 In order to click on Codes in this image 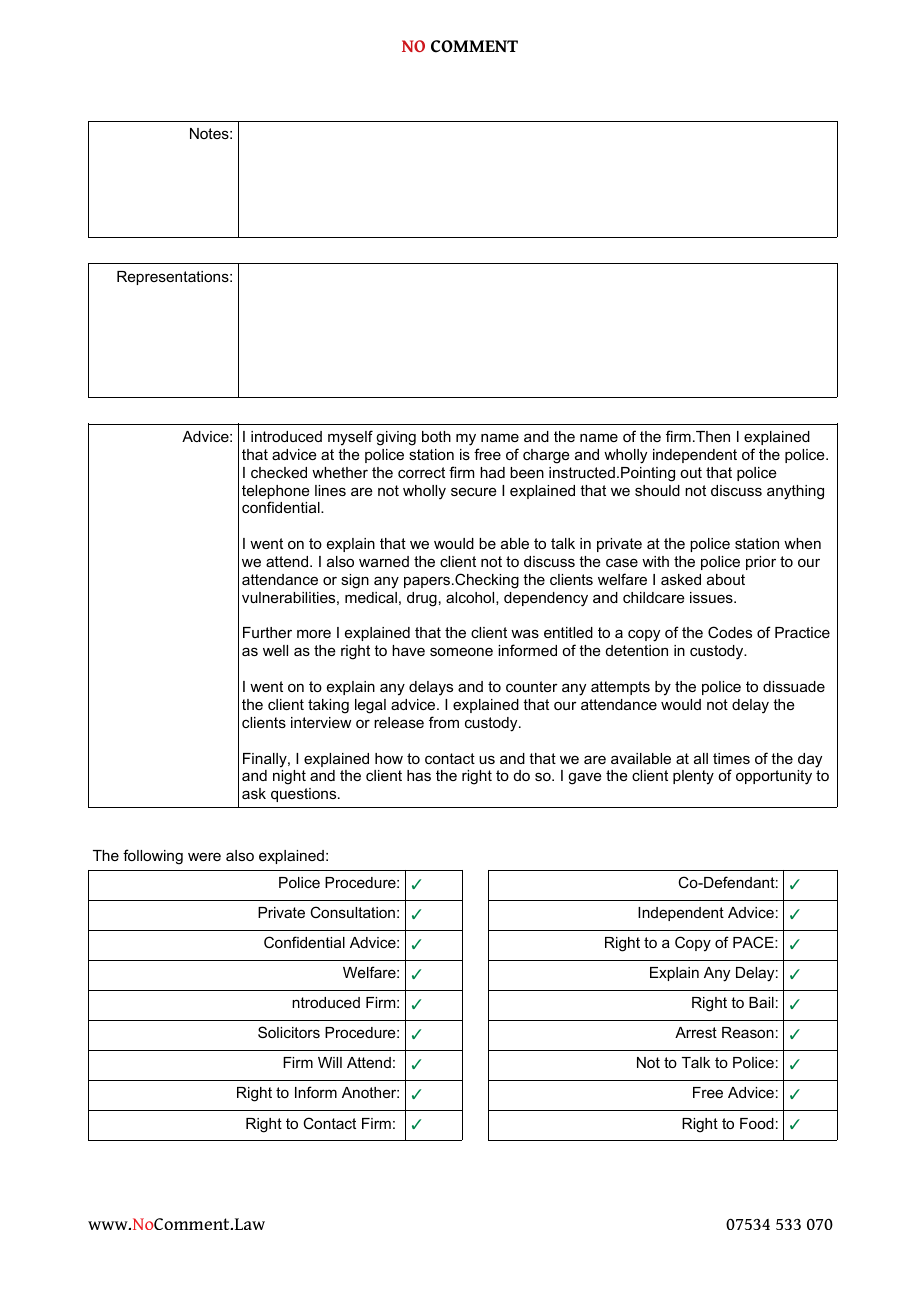, I will do `click(730, 632)`.
